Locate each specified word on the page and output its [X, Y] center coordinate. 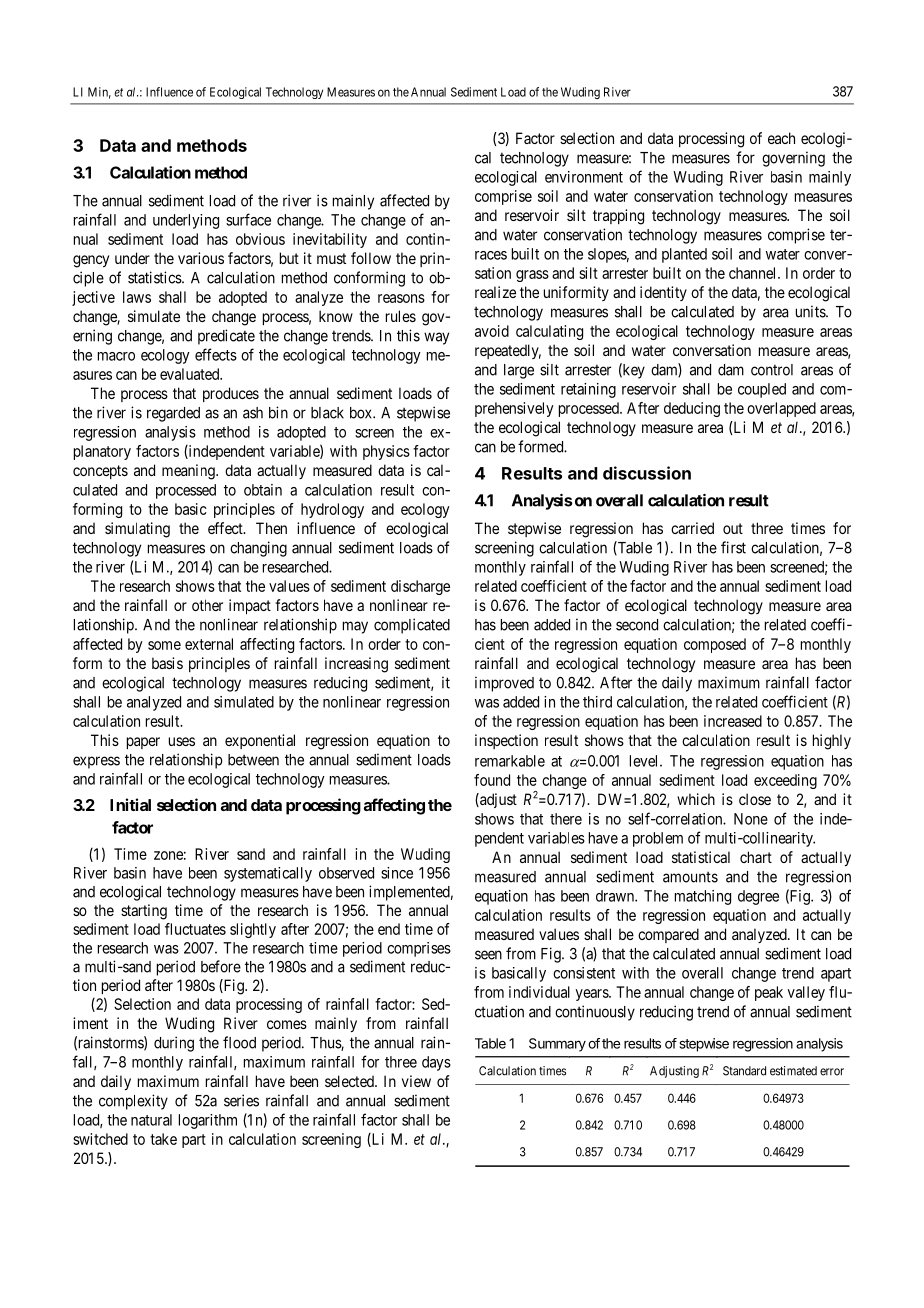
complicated [412, 626]
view [416, 1081]
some [164, 645]
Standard [744, 1071]
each [781, 138]
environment [584, 177]
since [397, 873]
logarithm [208, 1121]
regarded [173, 414]
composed [715, 645]
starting [144, 912]
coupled [762, 390]
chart [756, 857]
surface [248, 219]
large [519, 371]
